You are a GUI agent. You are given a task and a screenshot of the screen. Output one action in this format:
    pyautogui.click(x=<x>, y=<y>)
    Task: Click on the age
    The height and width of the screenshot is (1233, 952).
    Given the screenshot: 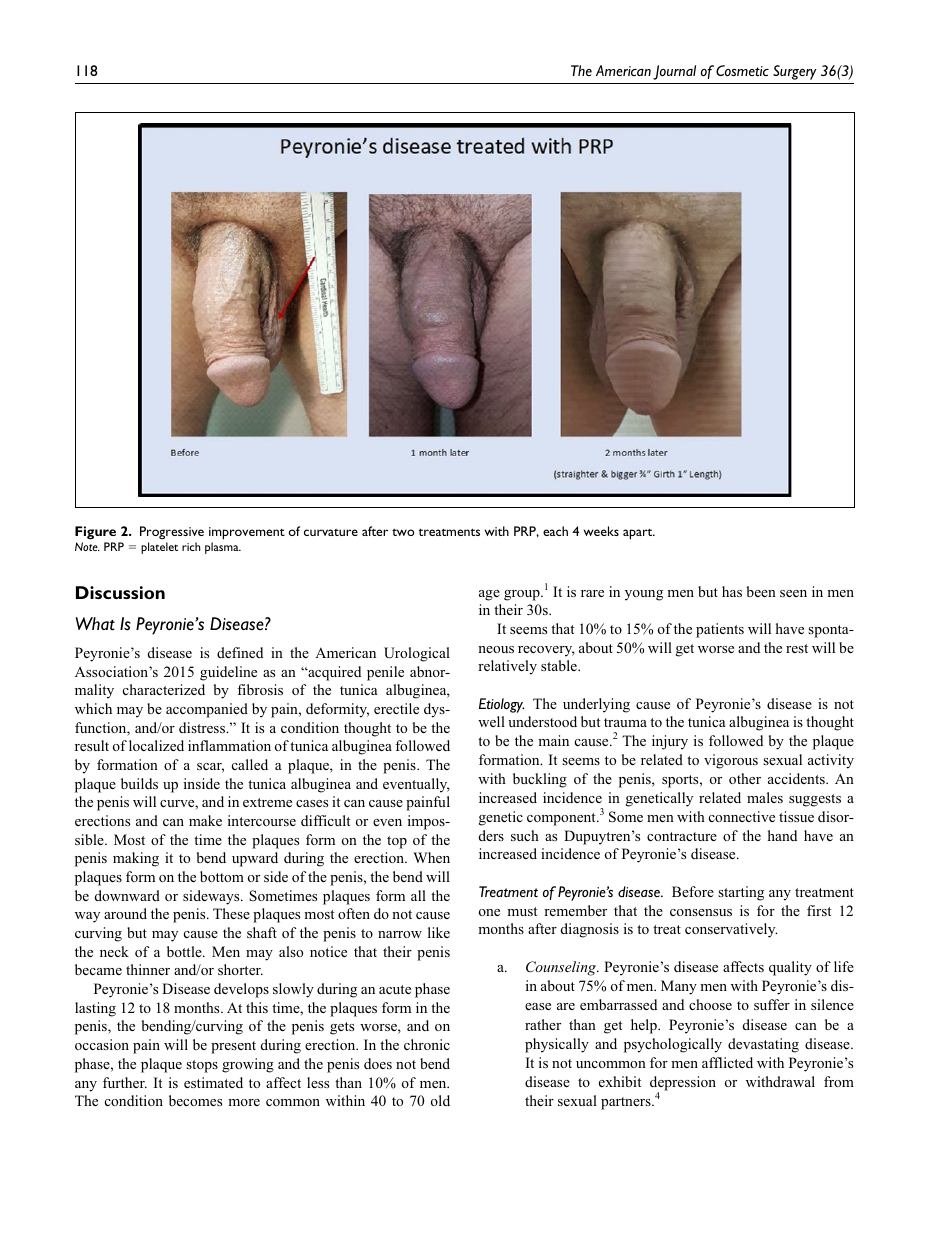 What is the action you would take?
    pyautogui.click(x=489, y=595)
